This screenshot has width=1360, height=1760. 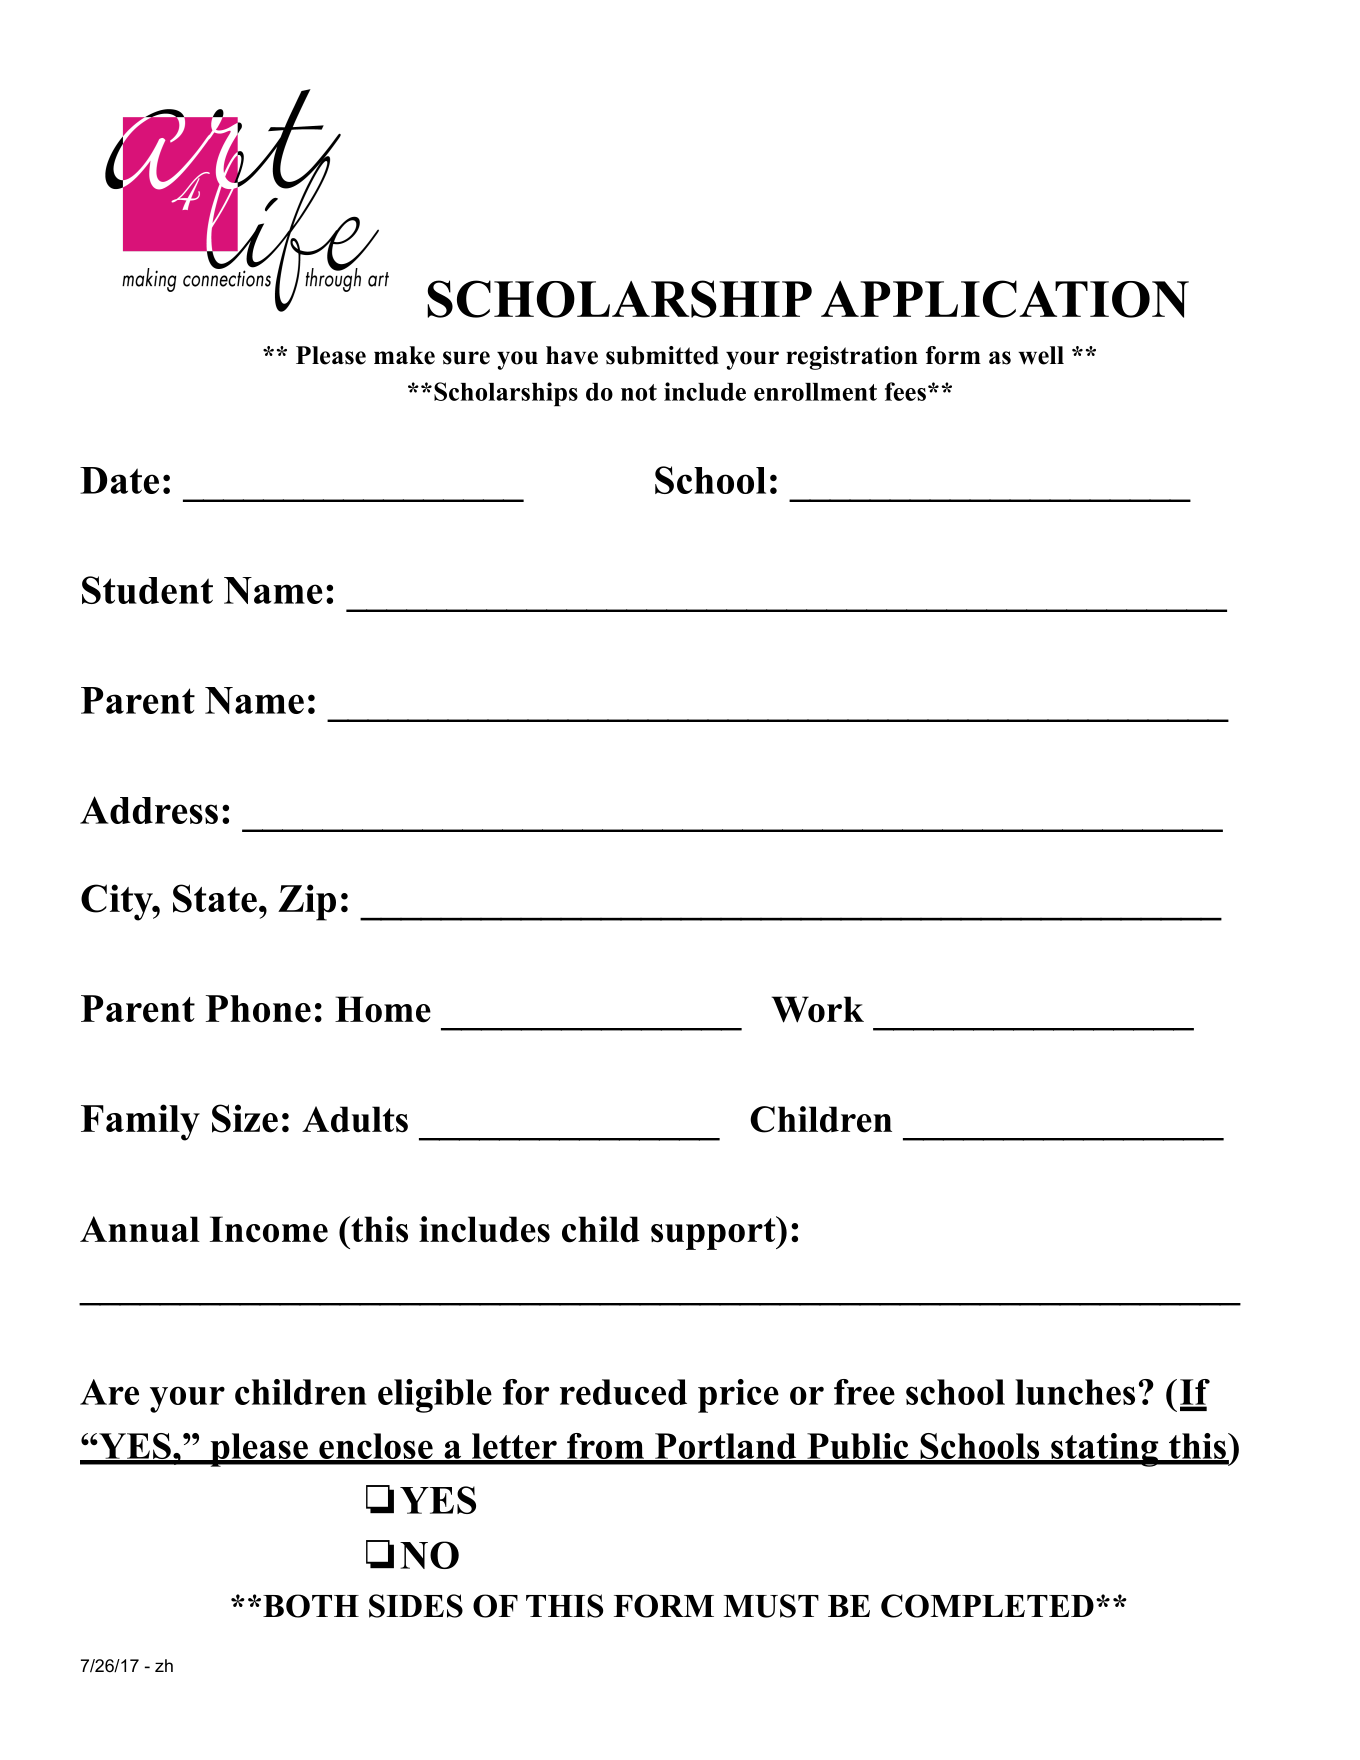 I want to click on MUST, so click(x=771, y=1606).
